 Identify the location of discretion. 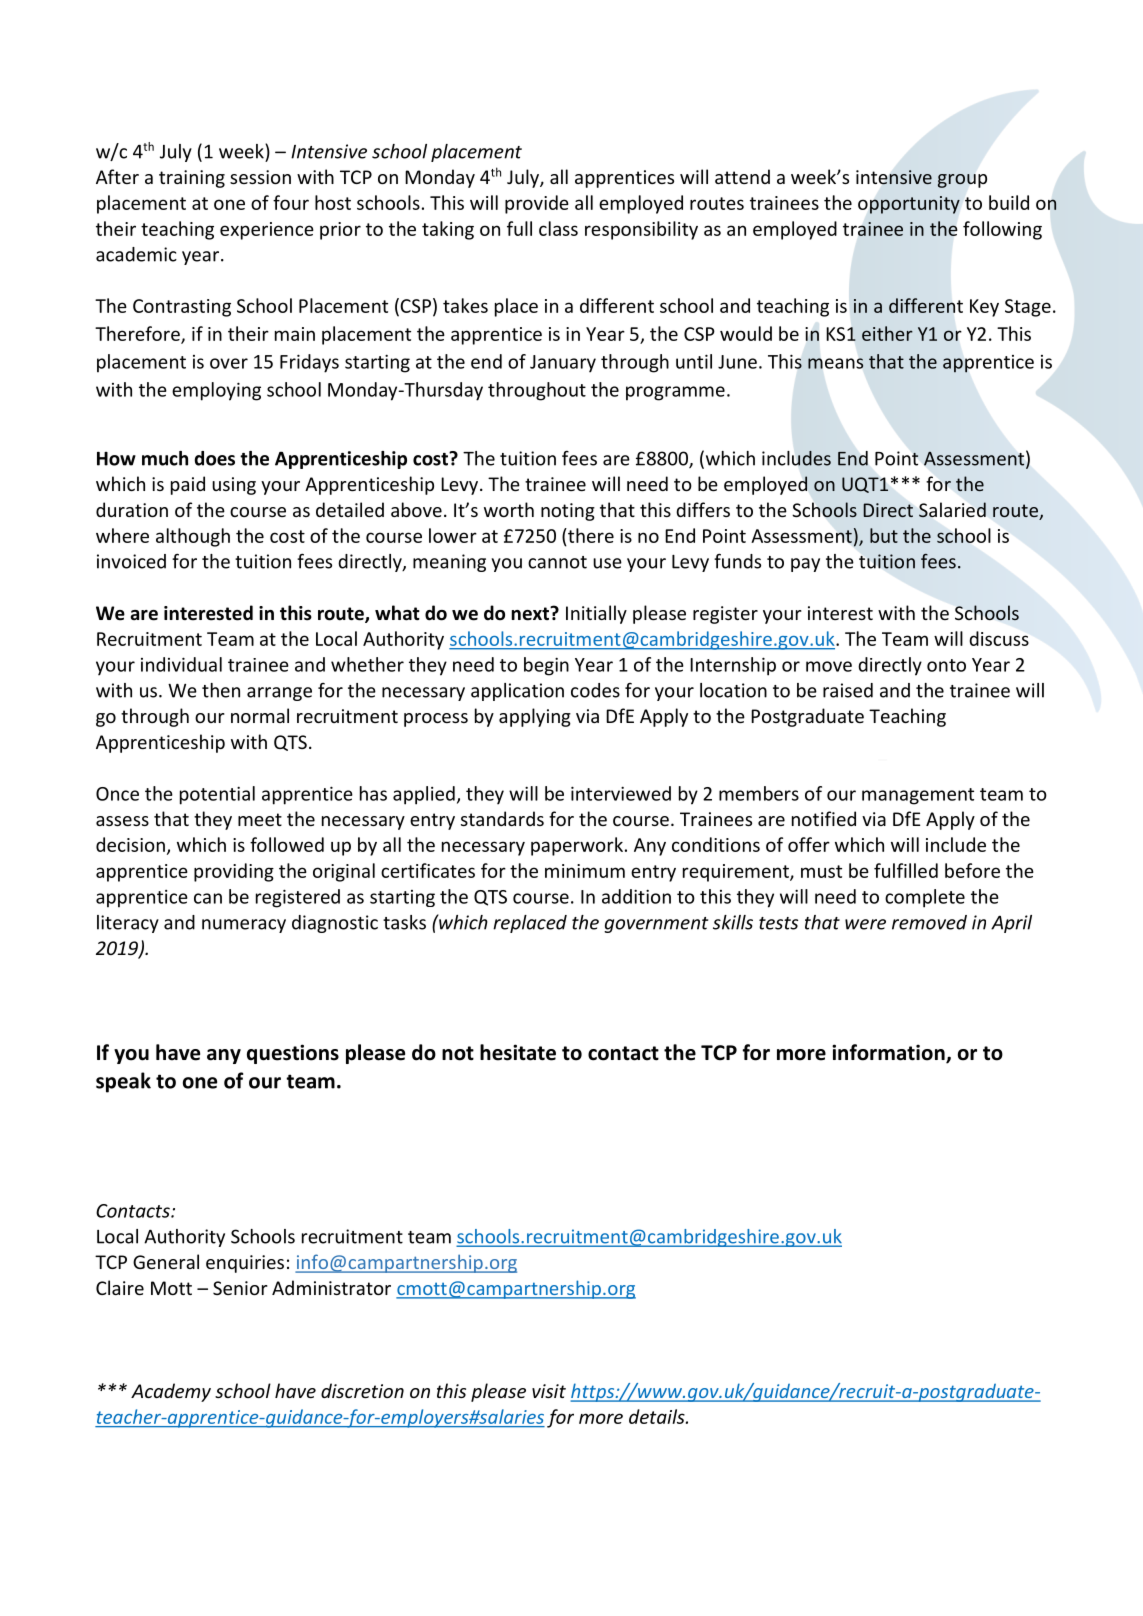
(362, 1390).
